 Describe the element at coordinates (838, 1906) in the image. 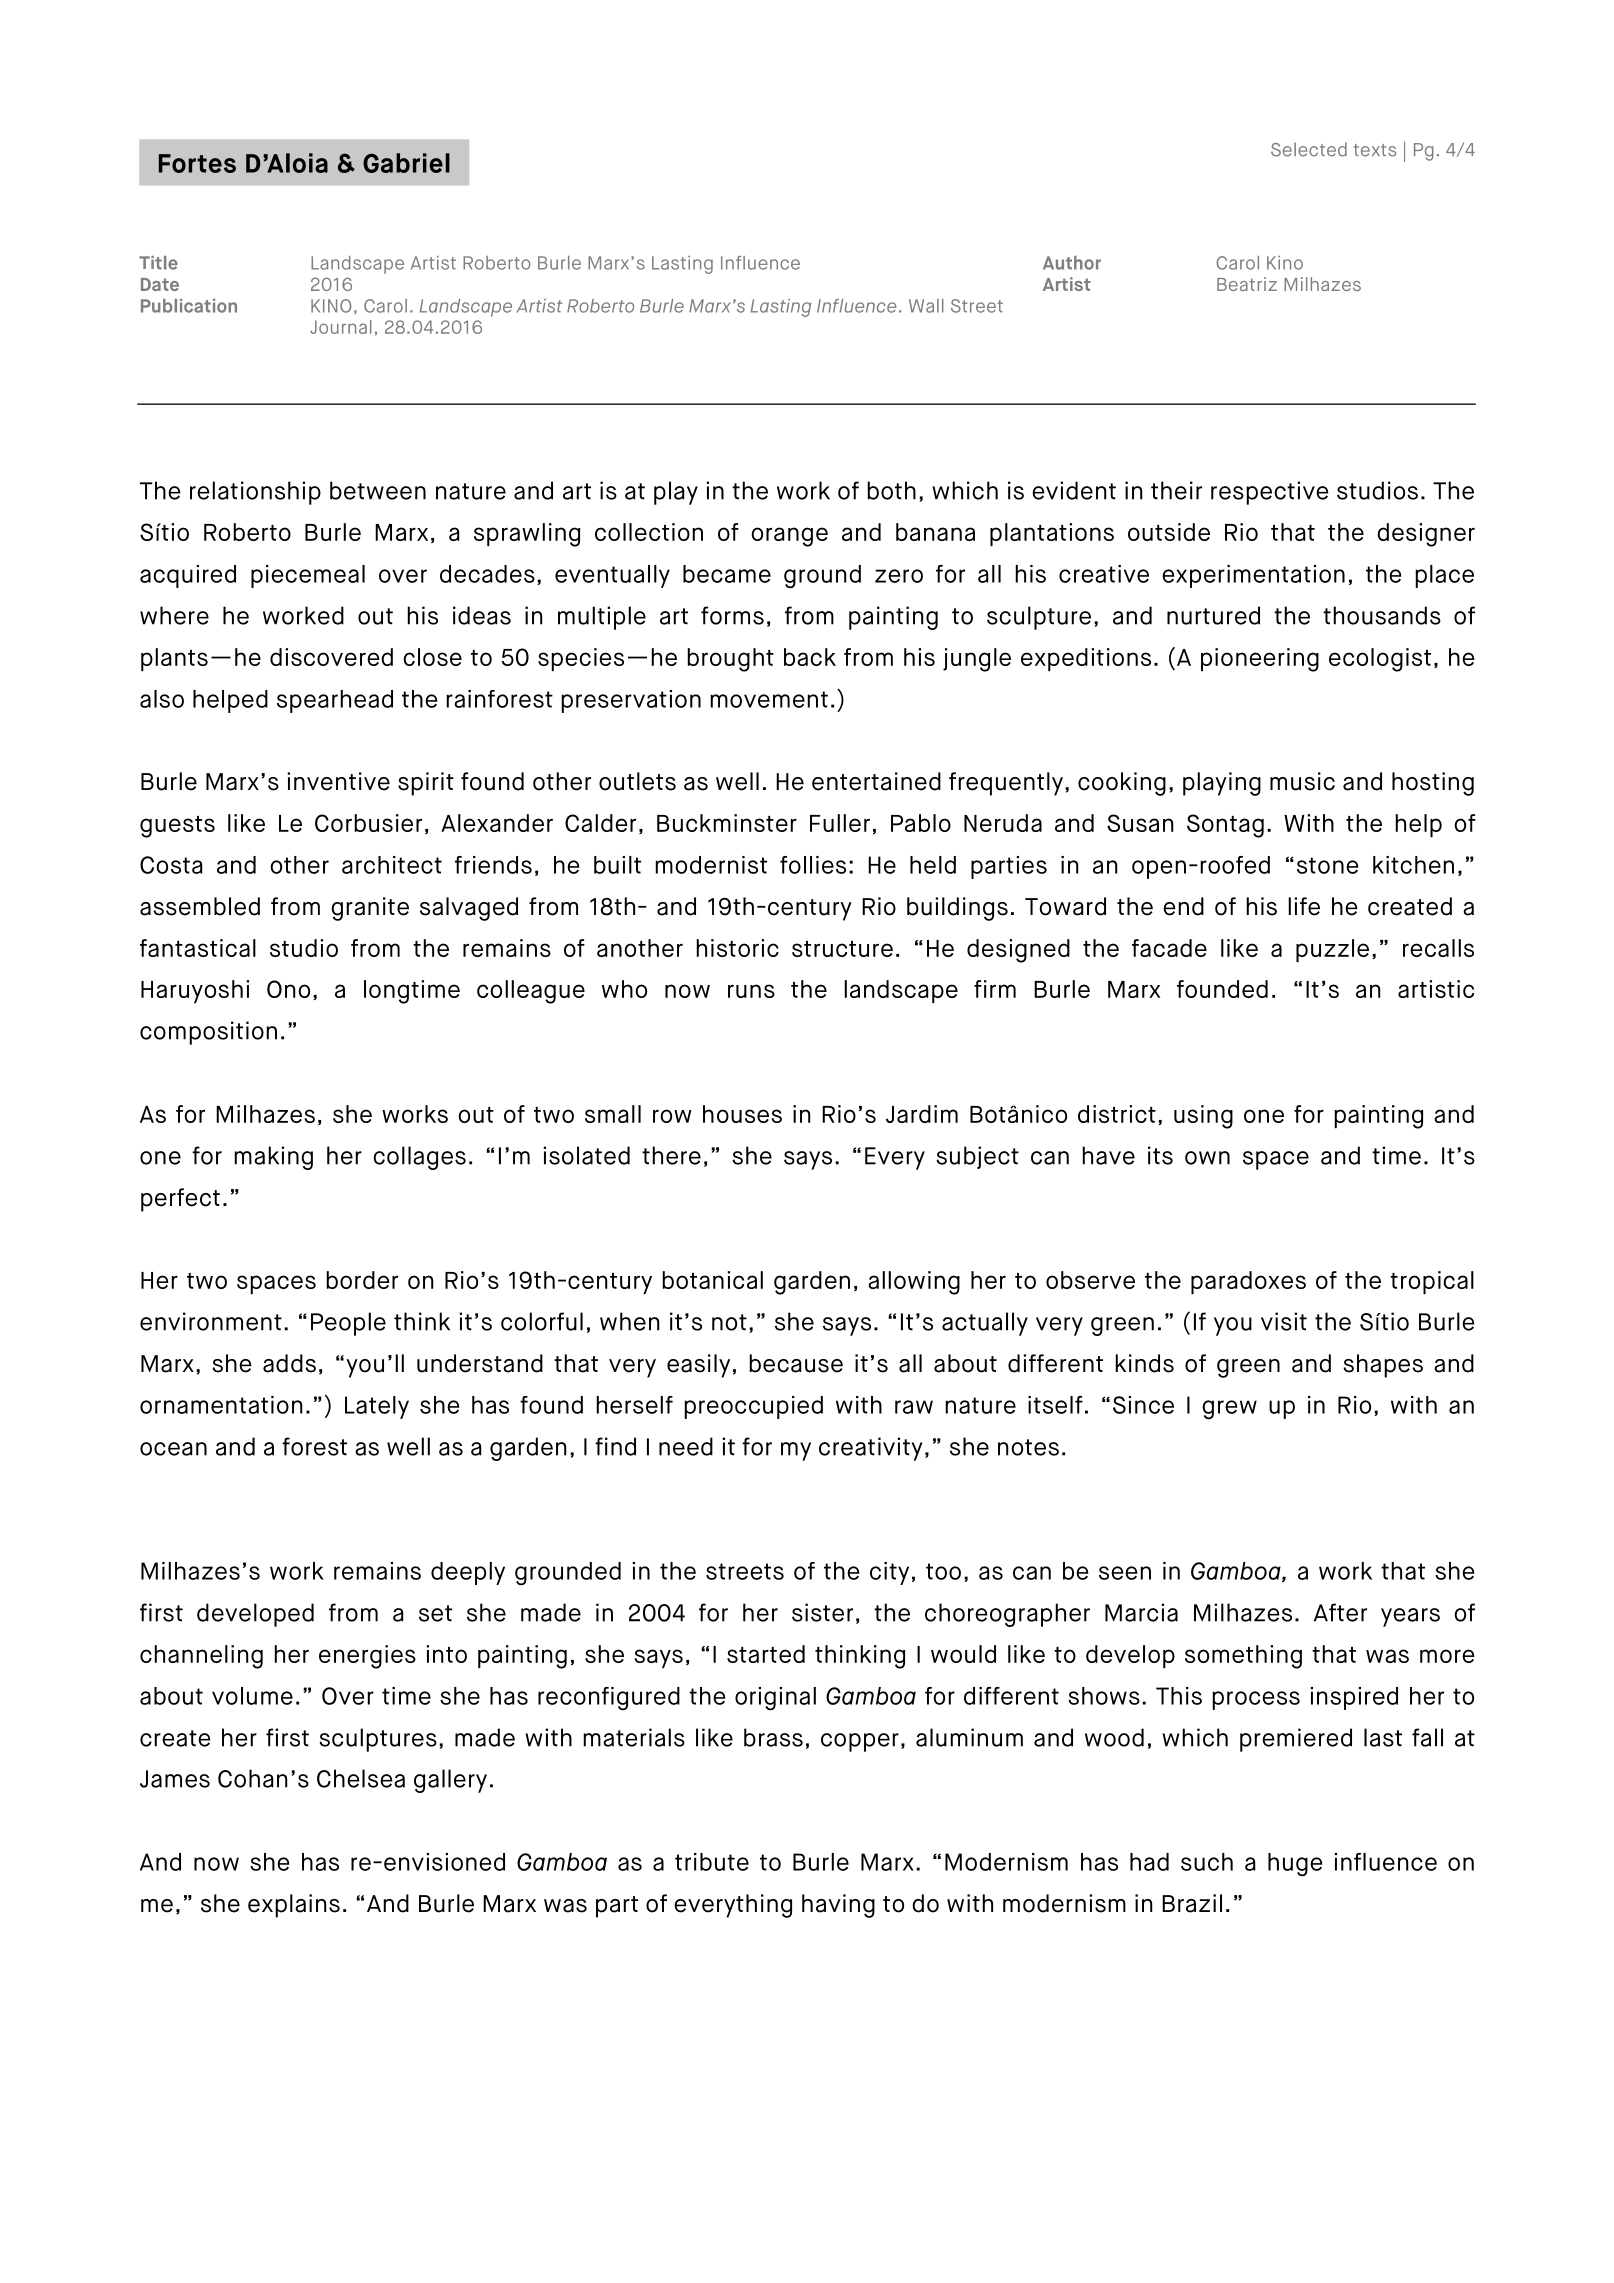

I see `having` at that location.
